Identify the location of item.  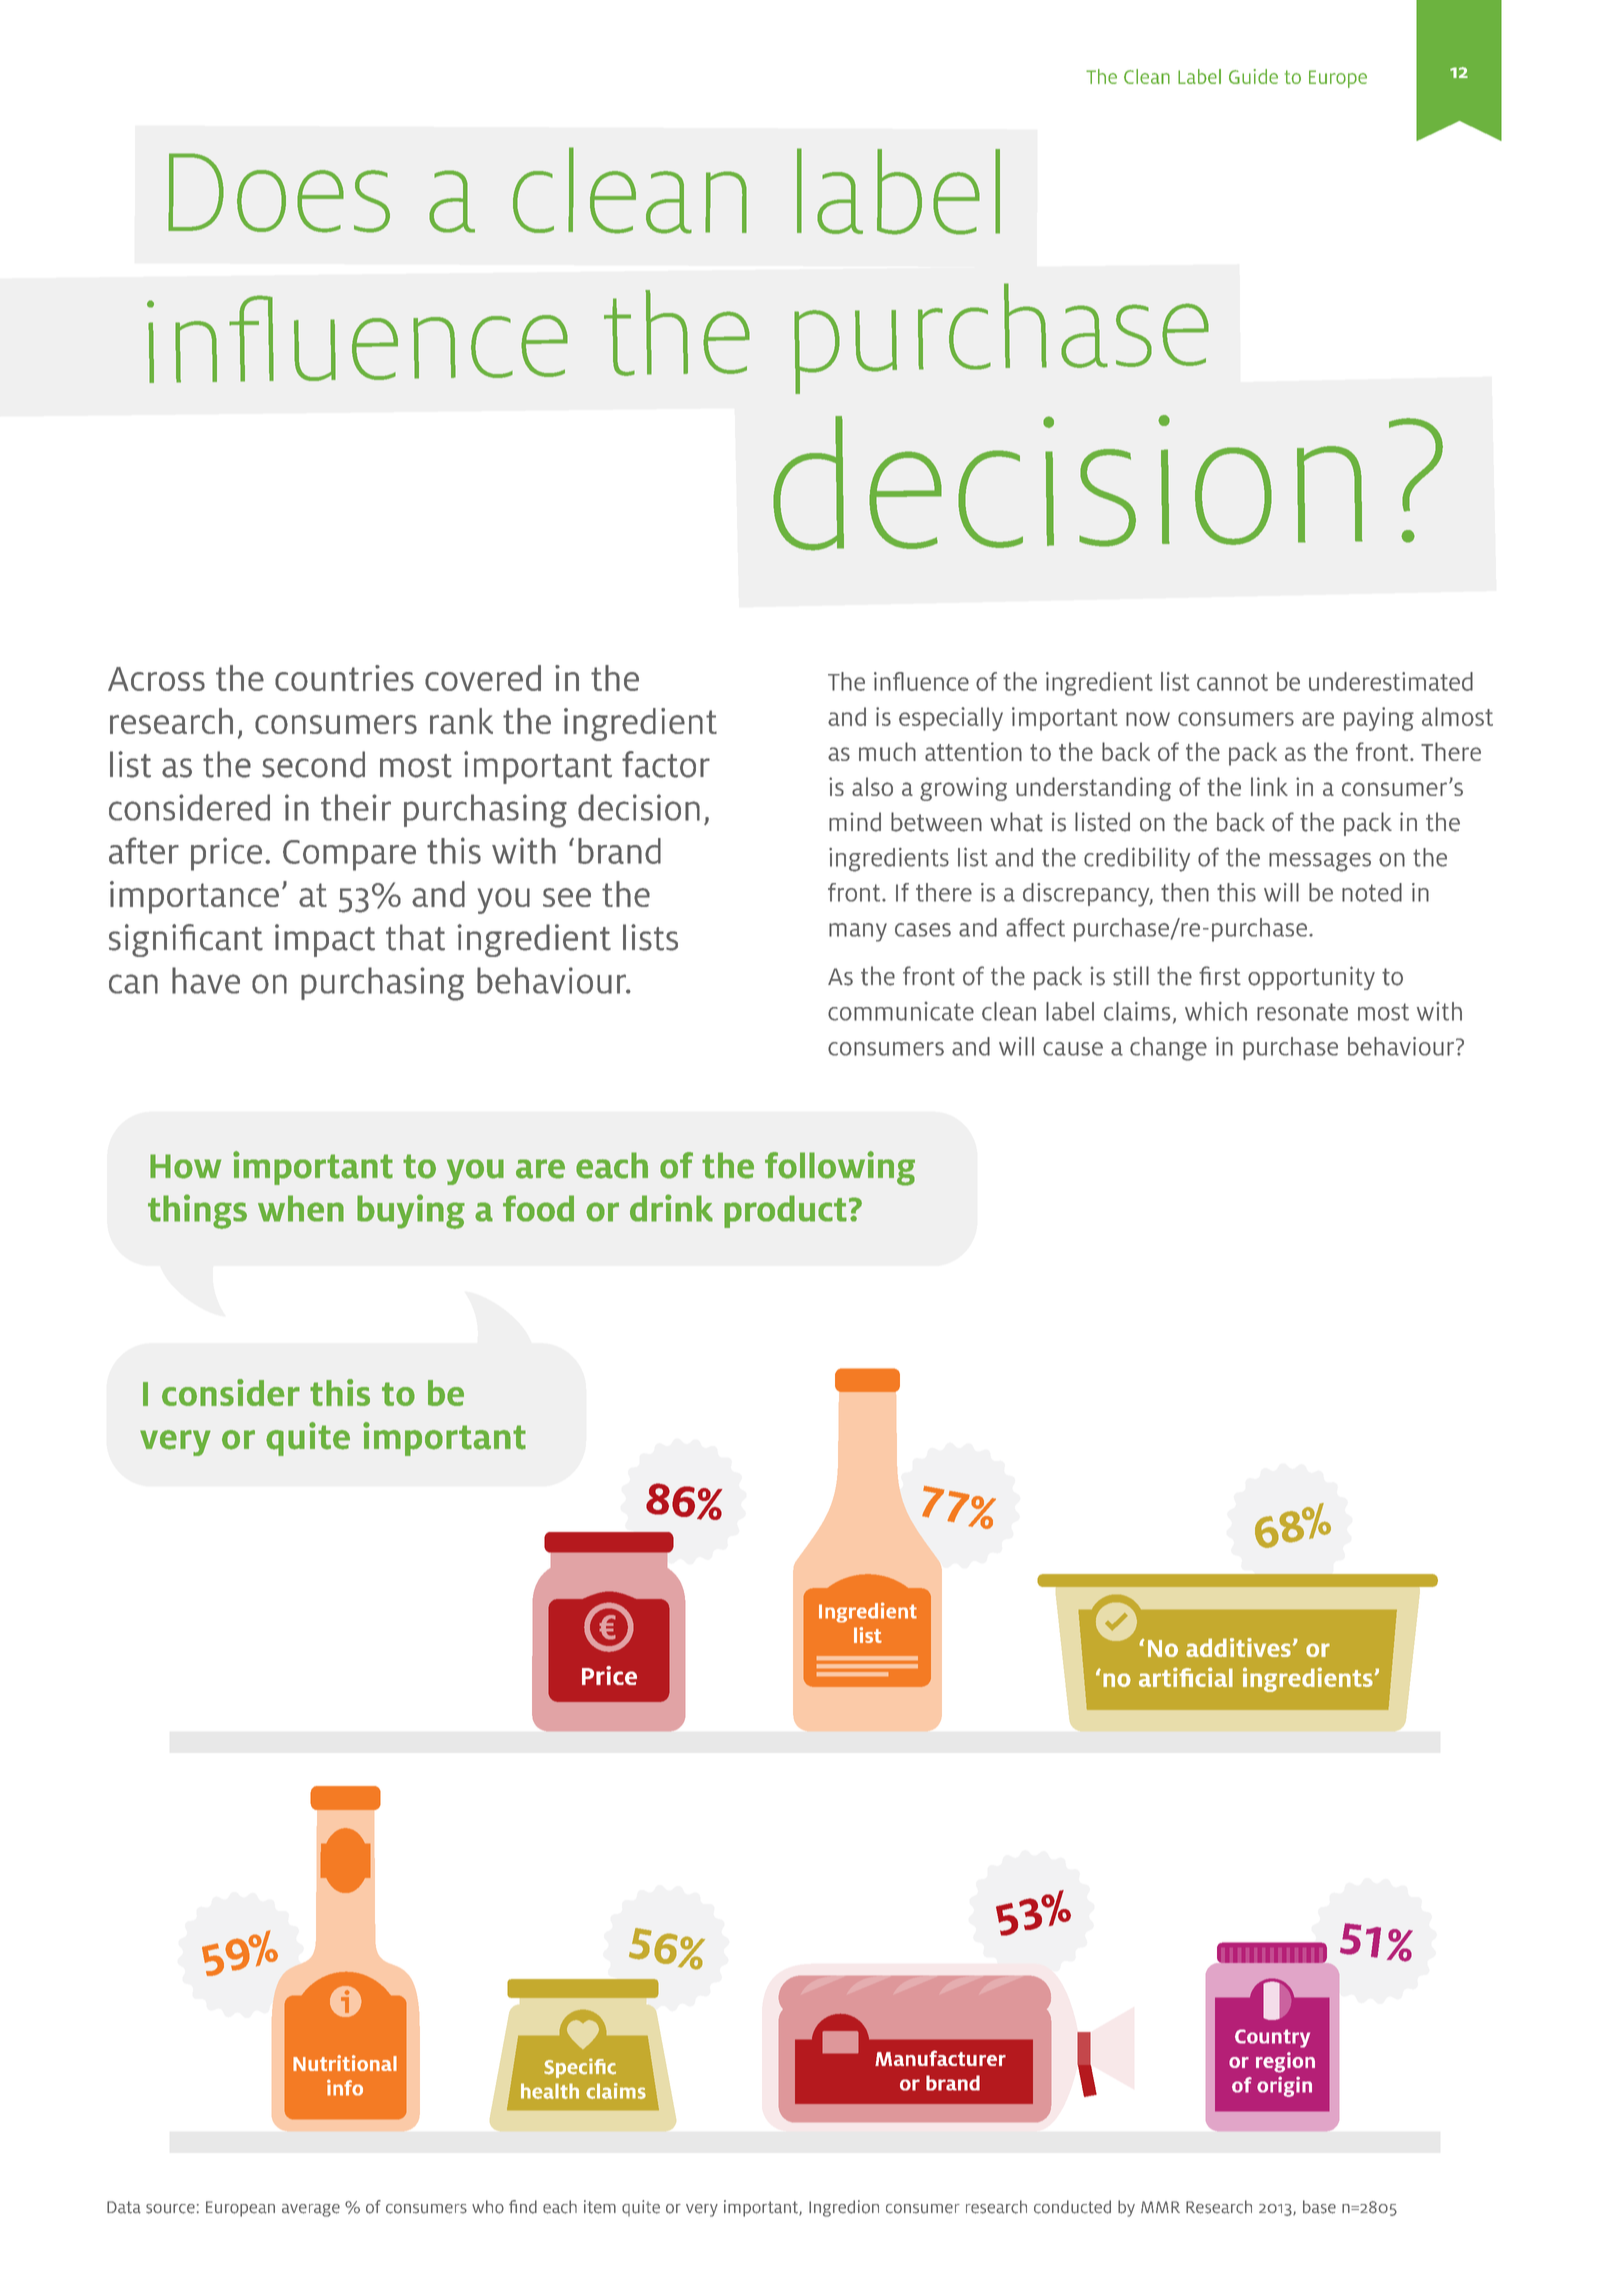
(600, 2207).
